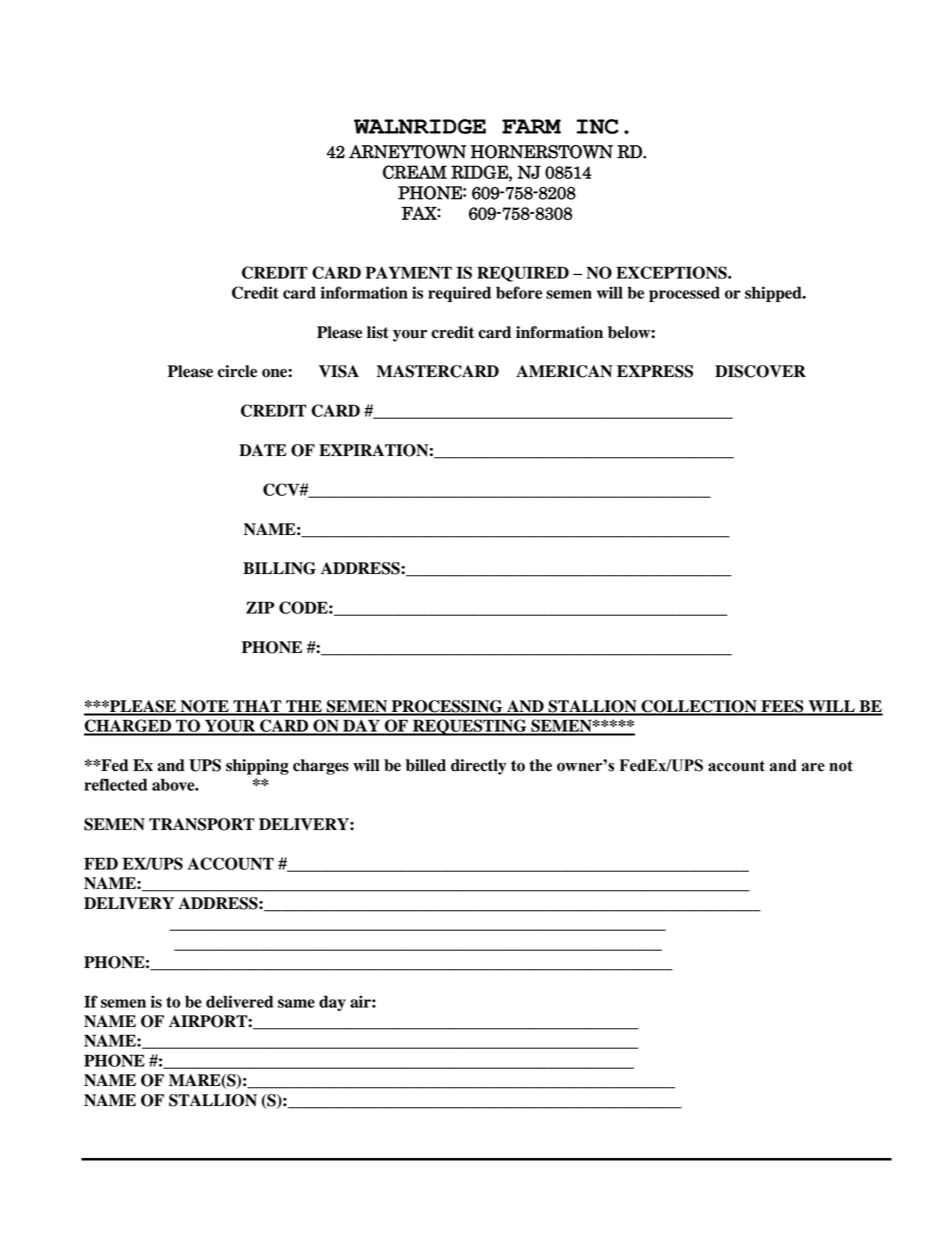  I want to click on COLLECTION, so click(699, 707).
